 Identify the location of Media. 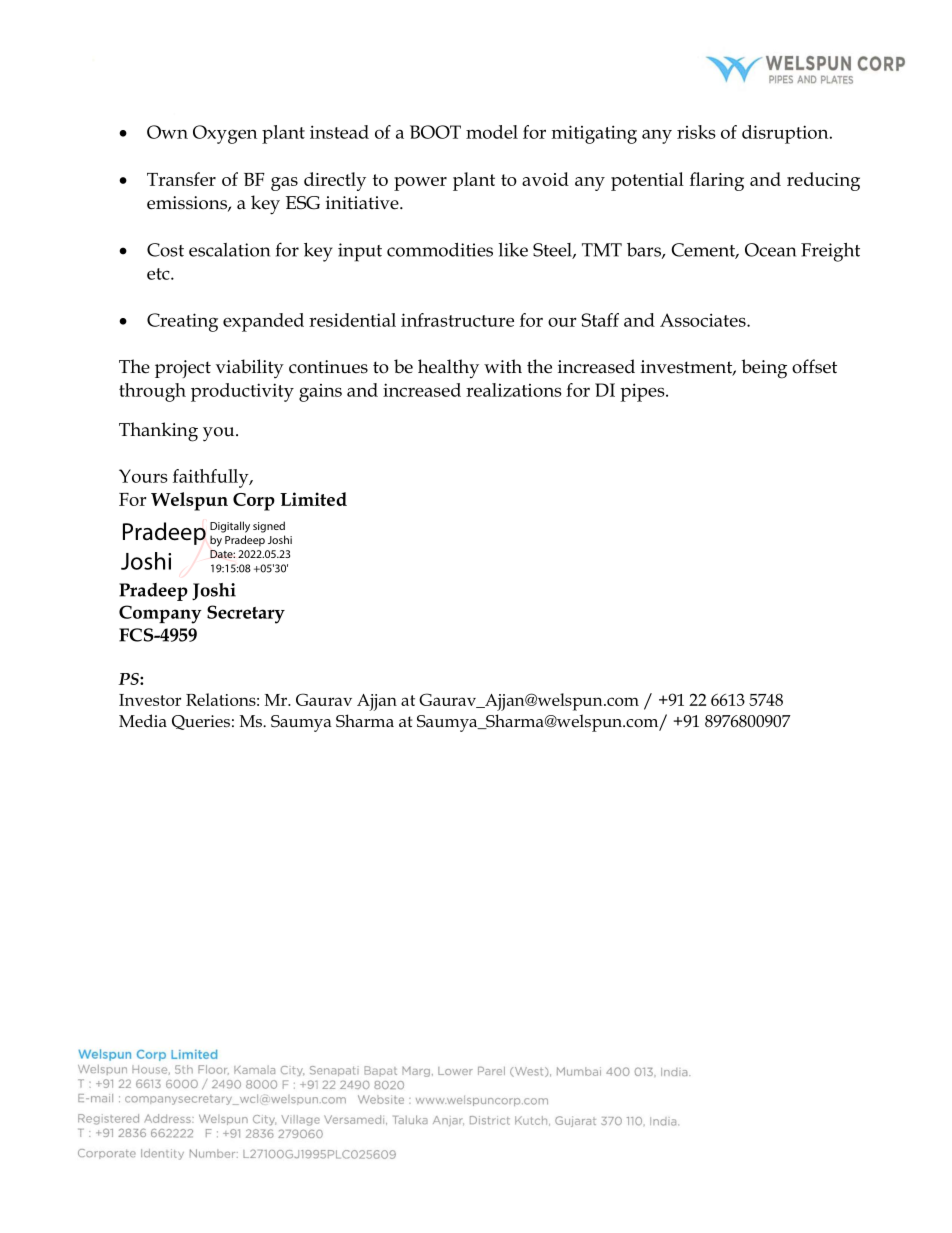
(143, 720).
